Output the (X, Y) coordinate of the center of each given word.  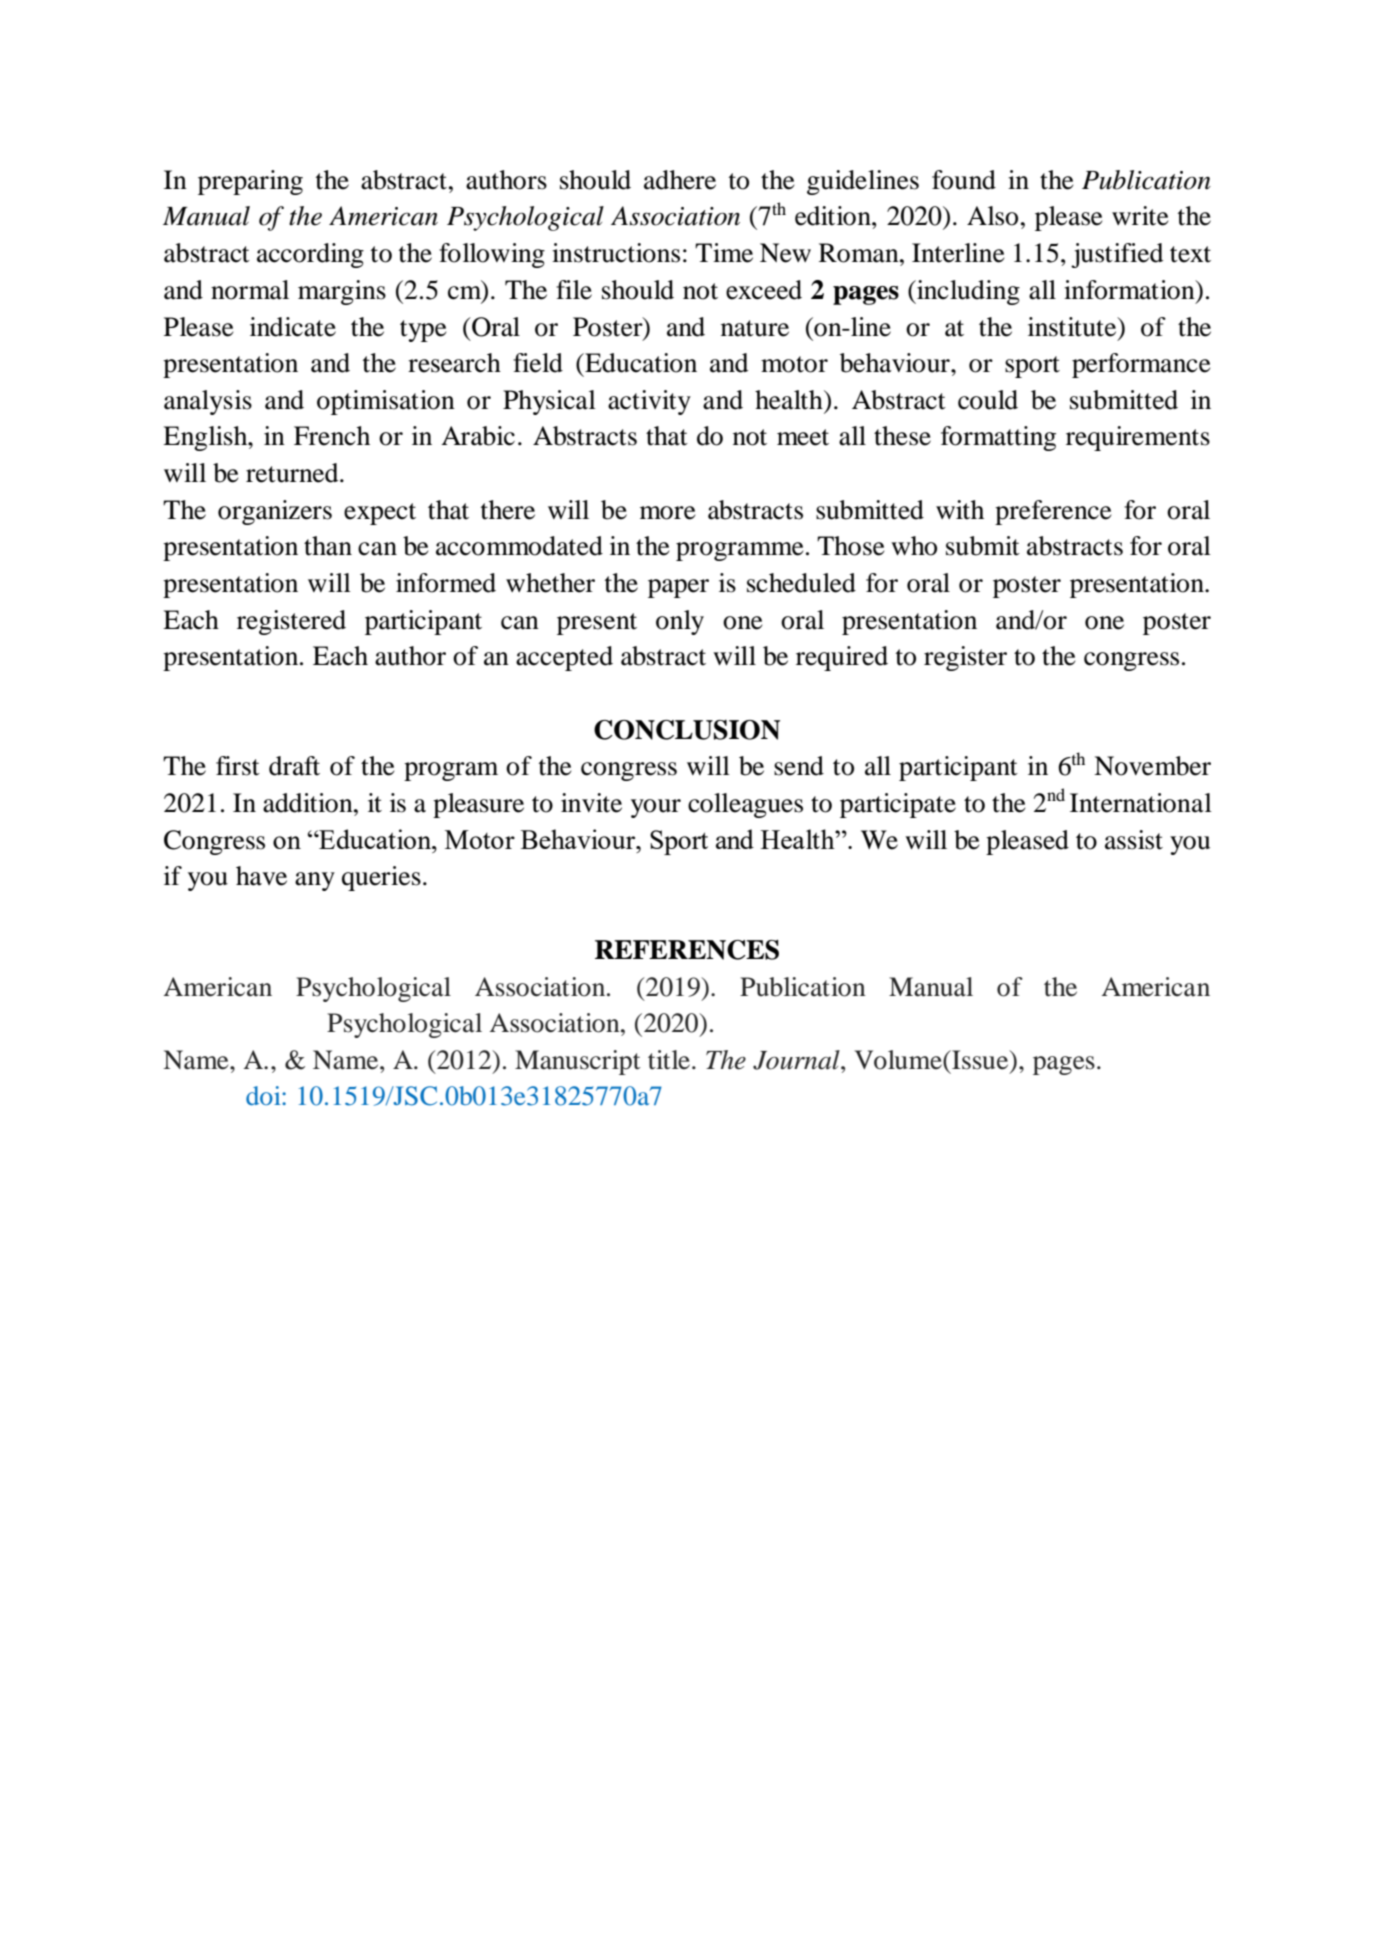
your (656, 808)
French (332, 436)
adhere (680, 180)
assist (1134, 840)
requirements (1138, 438)
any (315, 881)
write (1140, 216)
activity (649, 402)
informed (446, 583)
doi (264, 1095)
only (680, 622)
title (669, 1060)
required (842, 658)
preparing (250, 182)
